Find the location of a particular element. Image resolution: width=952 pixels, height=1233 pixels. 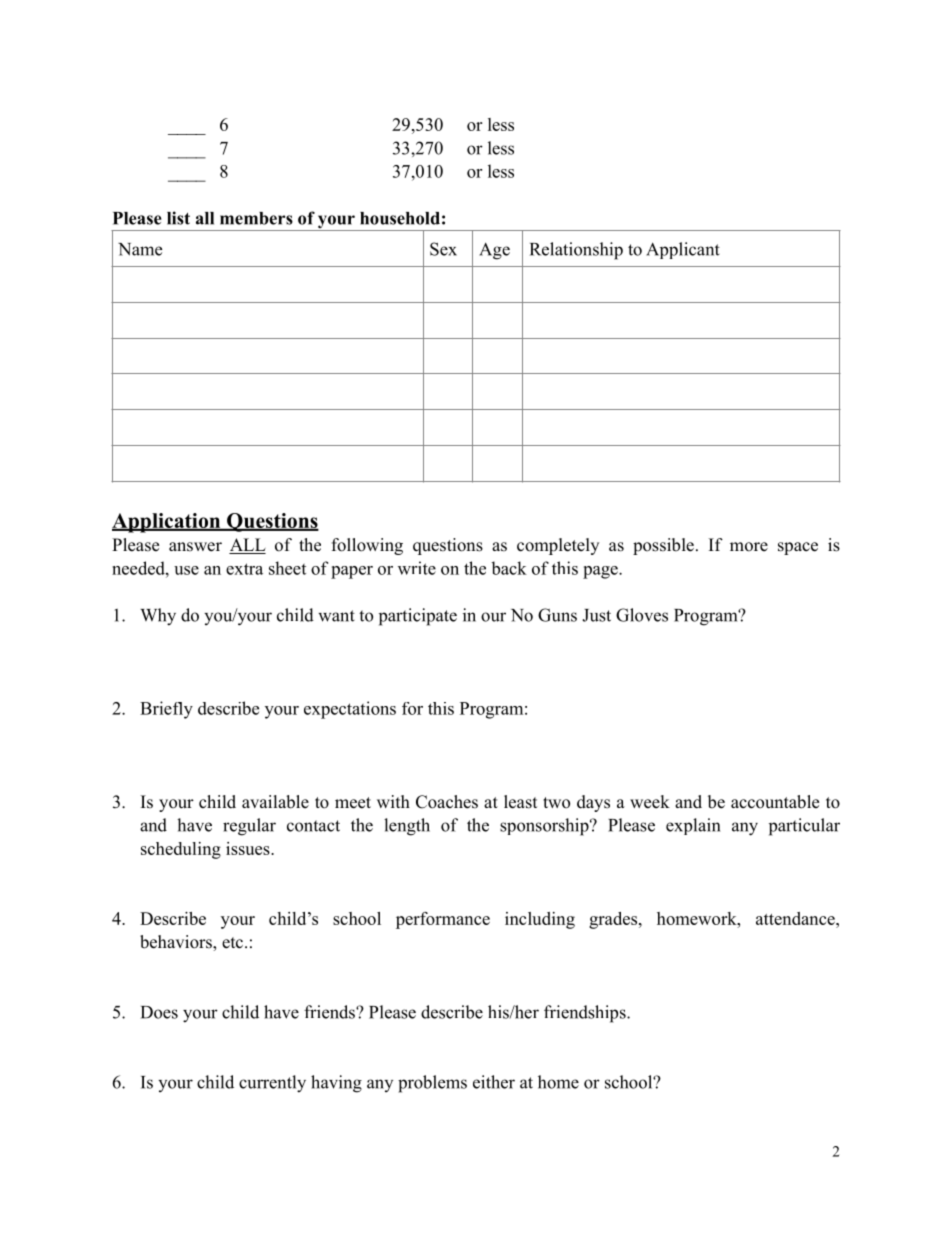

Applicant is located at coordinates (683, 250).
